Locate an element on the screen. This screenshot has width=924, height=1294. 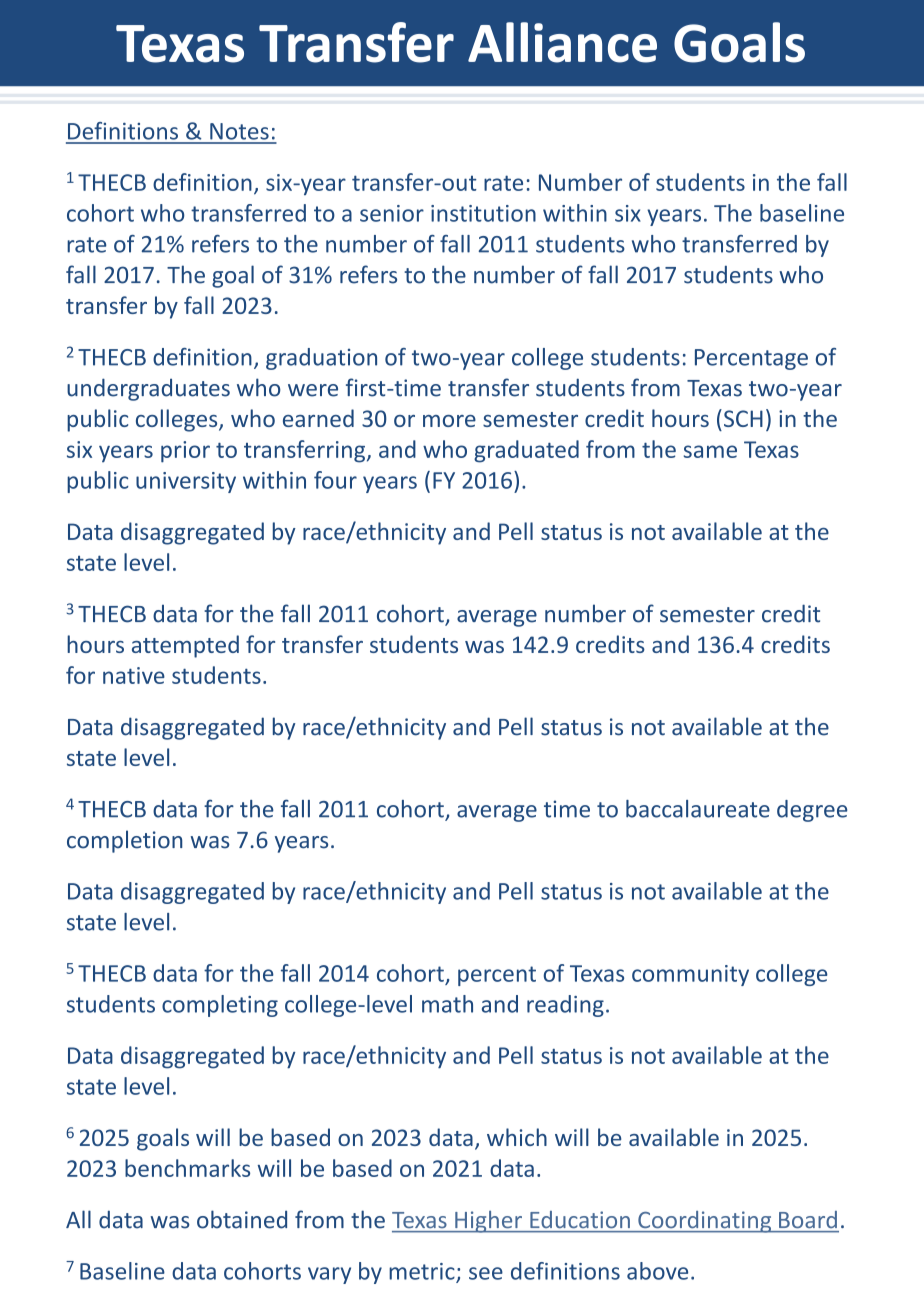
graduated is located at coordinates (526, 451).
